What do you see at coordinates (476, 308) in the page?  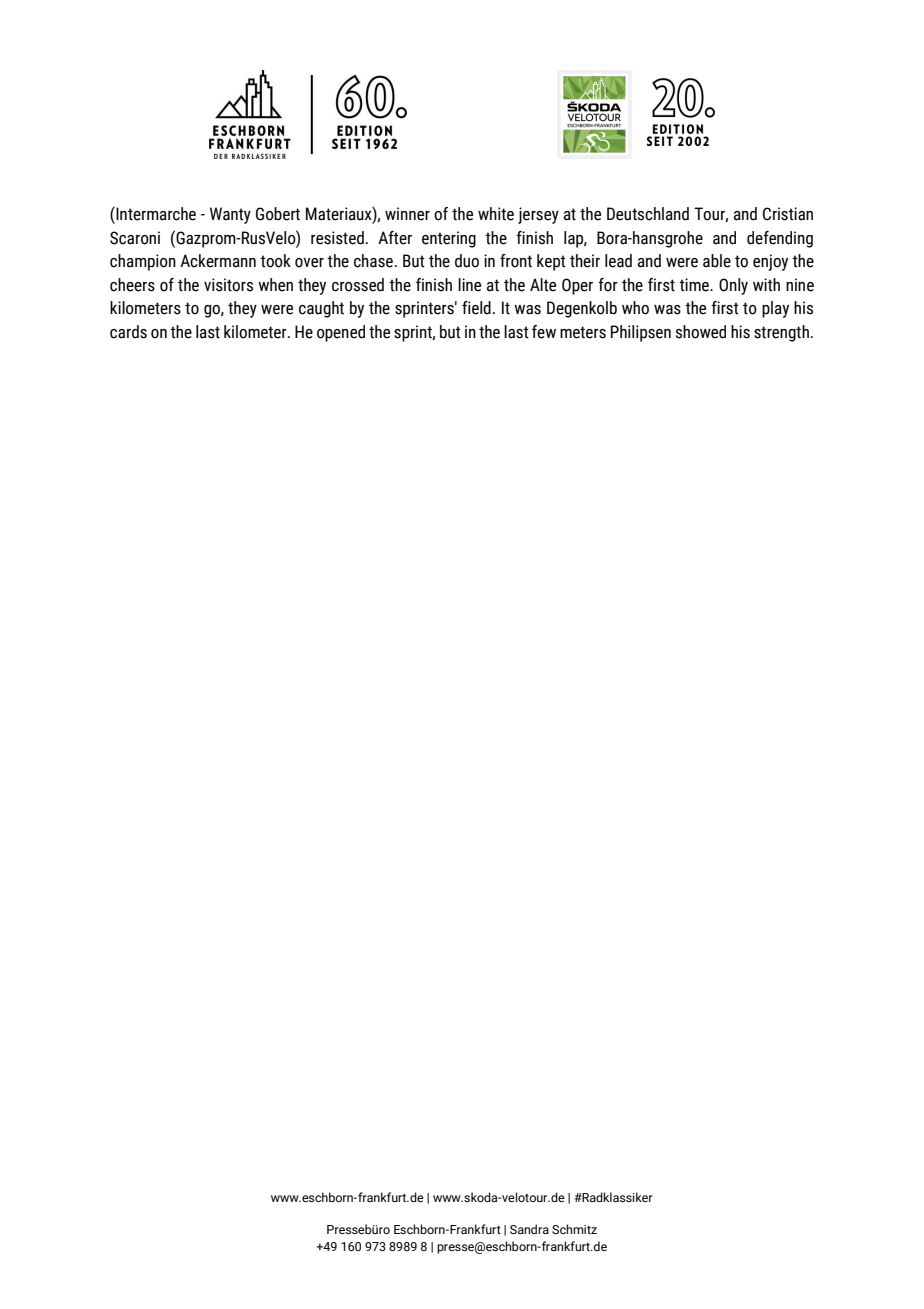 I see `field` at bounding box center [476, 308].
